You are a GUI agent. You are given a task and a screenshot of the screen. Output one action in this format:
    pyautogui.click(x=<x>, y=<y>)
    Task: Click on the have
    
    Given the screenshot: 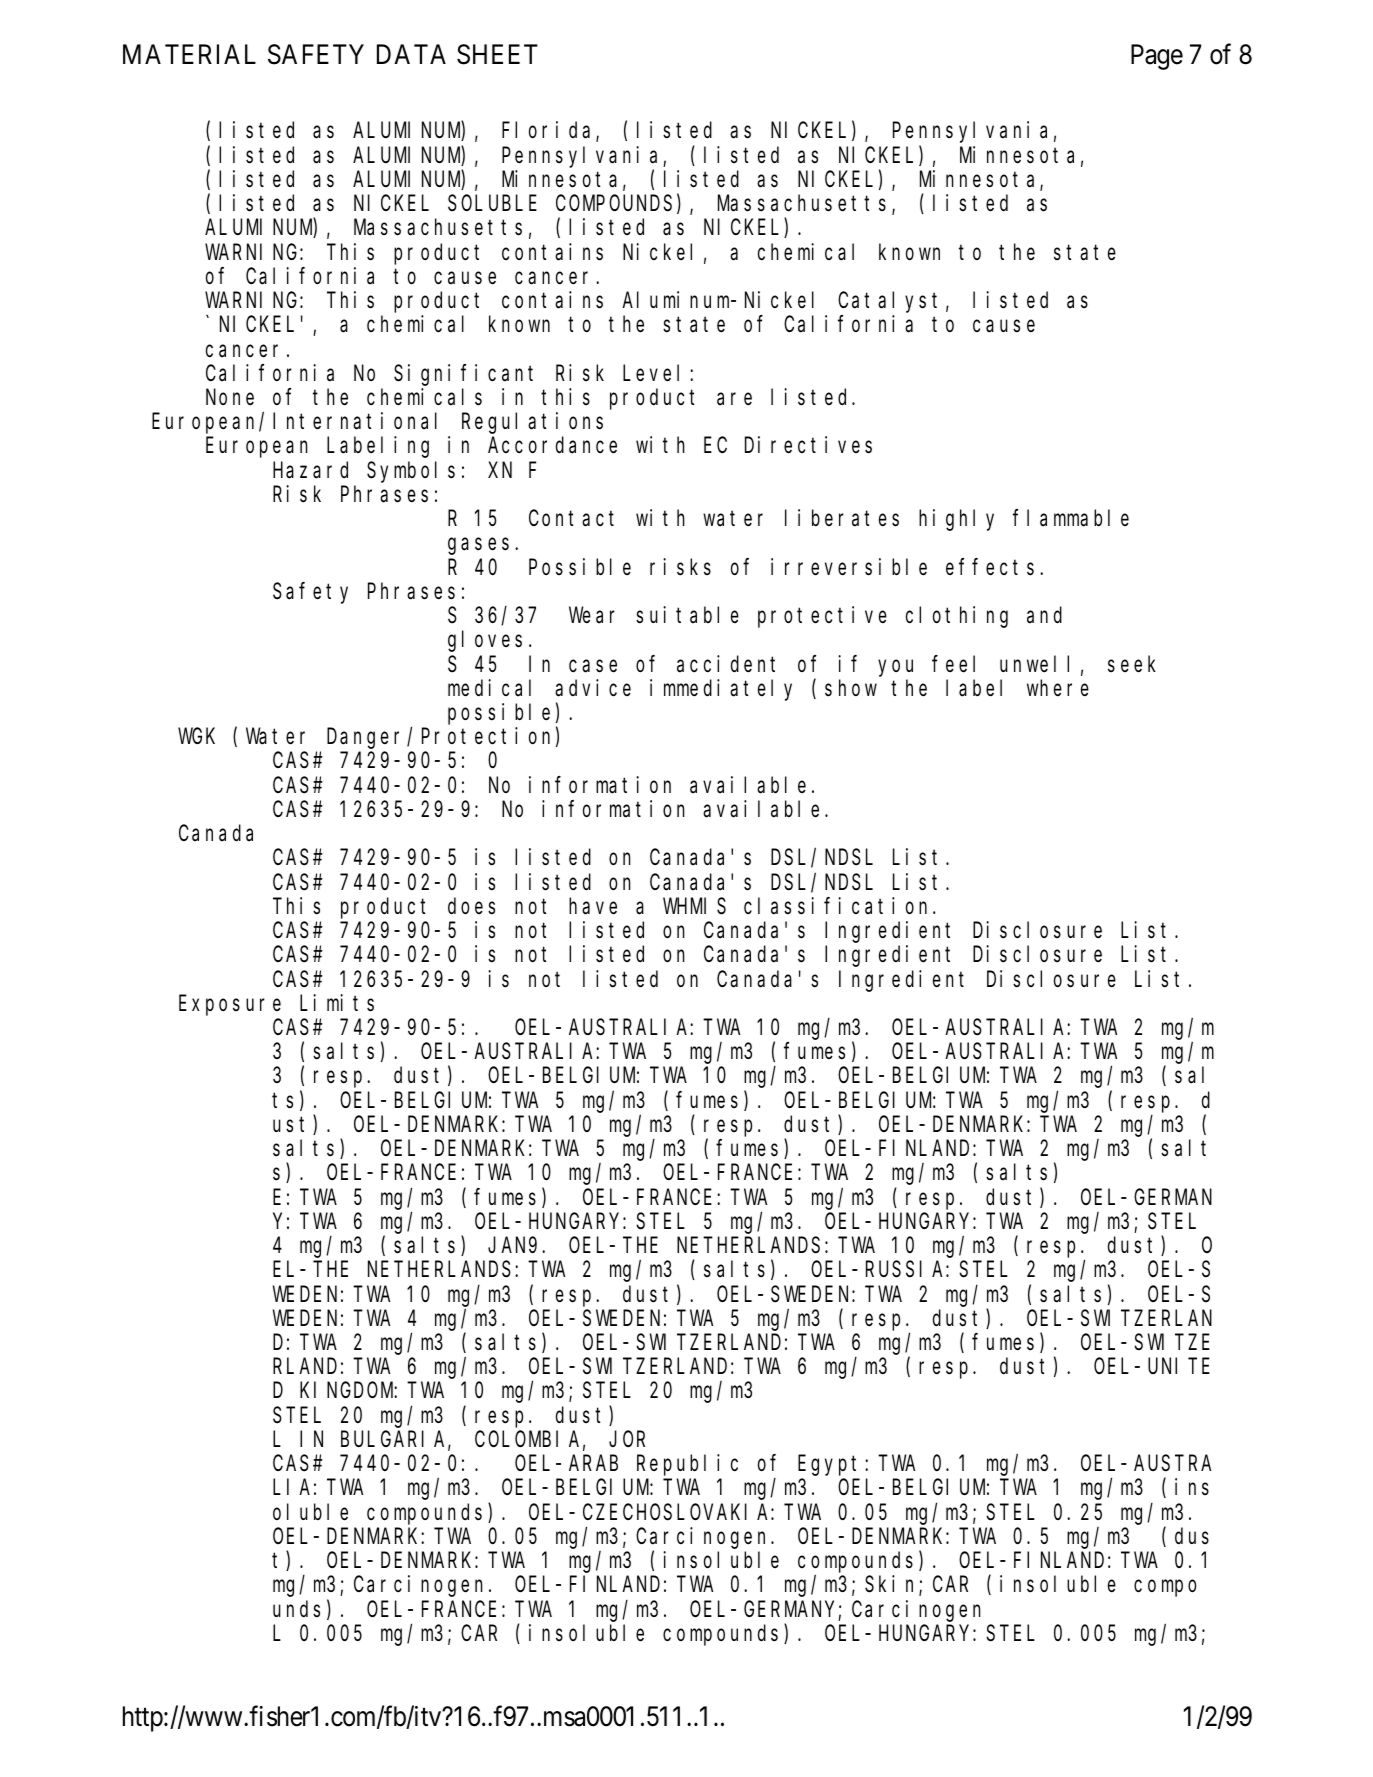 What is the action you would take?
    pyautogui.click(x=593, y=906)
